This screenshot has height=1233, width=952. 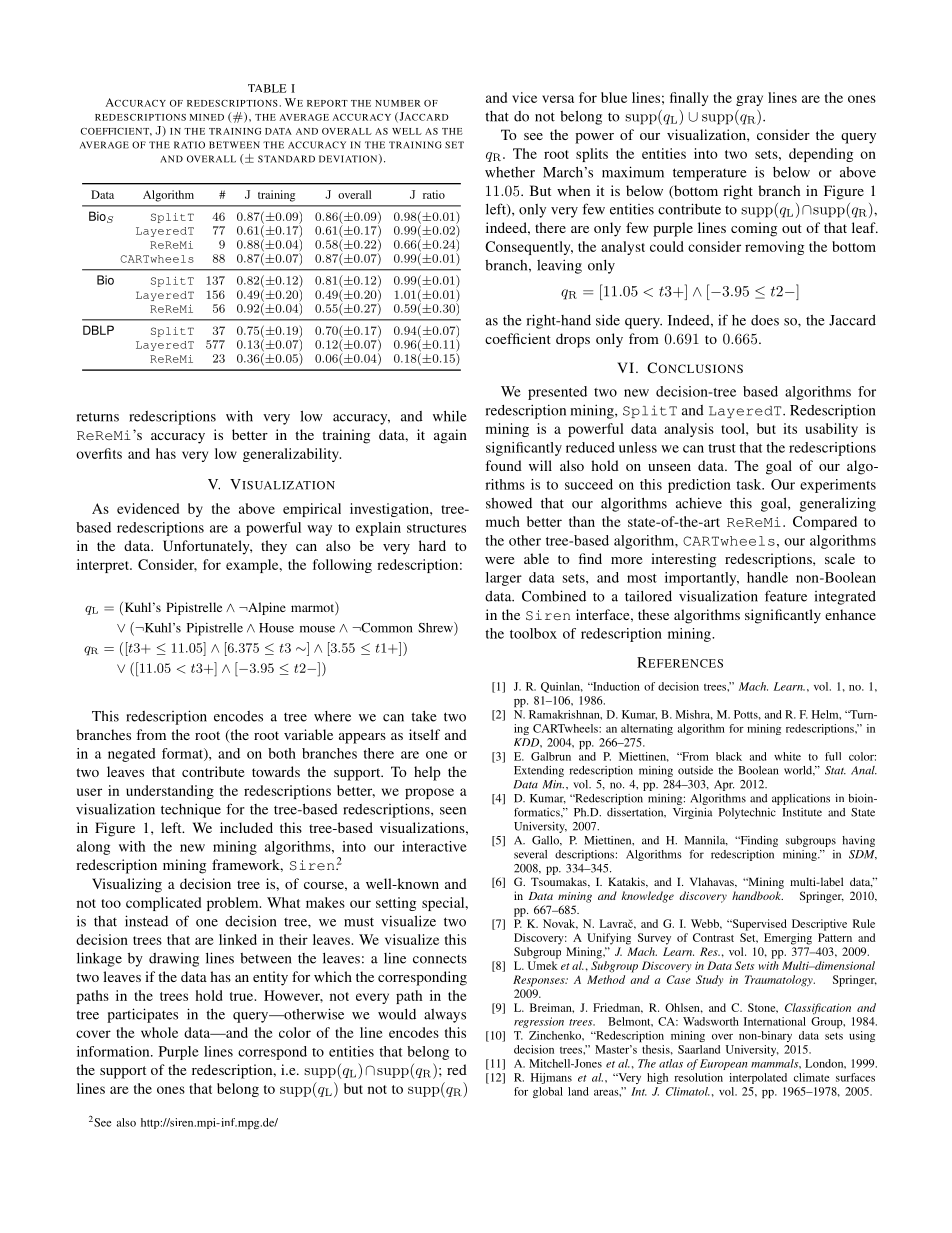 What do you see at coordinates (445, 1016) in the screenshot?
I see `always` at bounding box center [445, 1016].
